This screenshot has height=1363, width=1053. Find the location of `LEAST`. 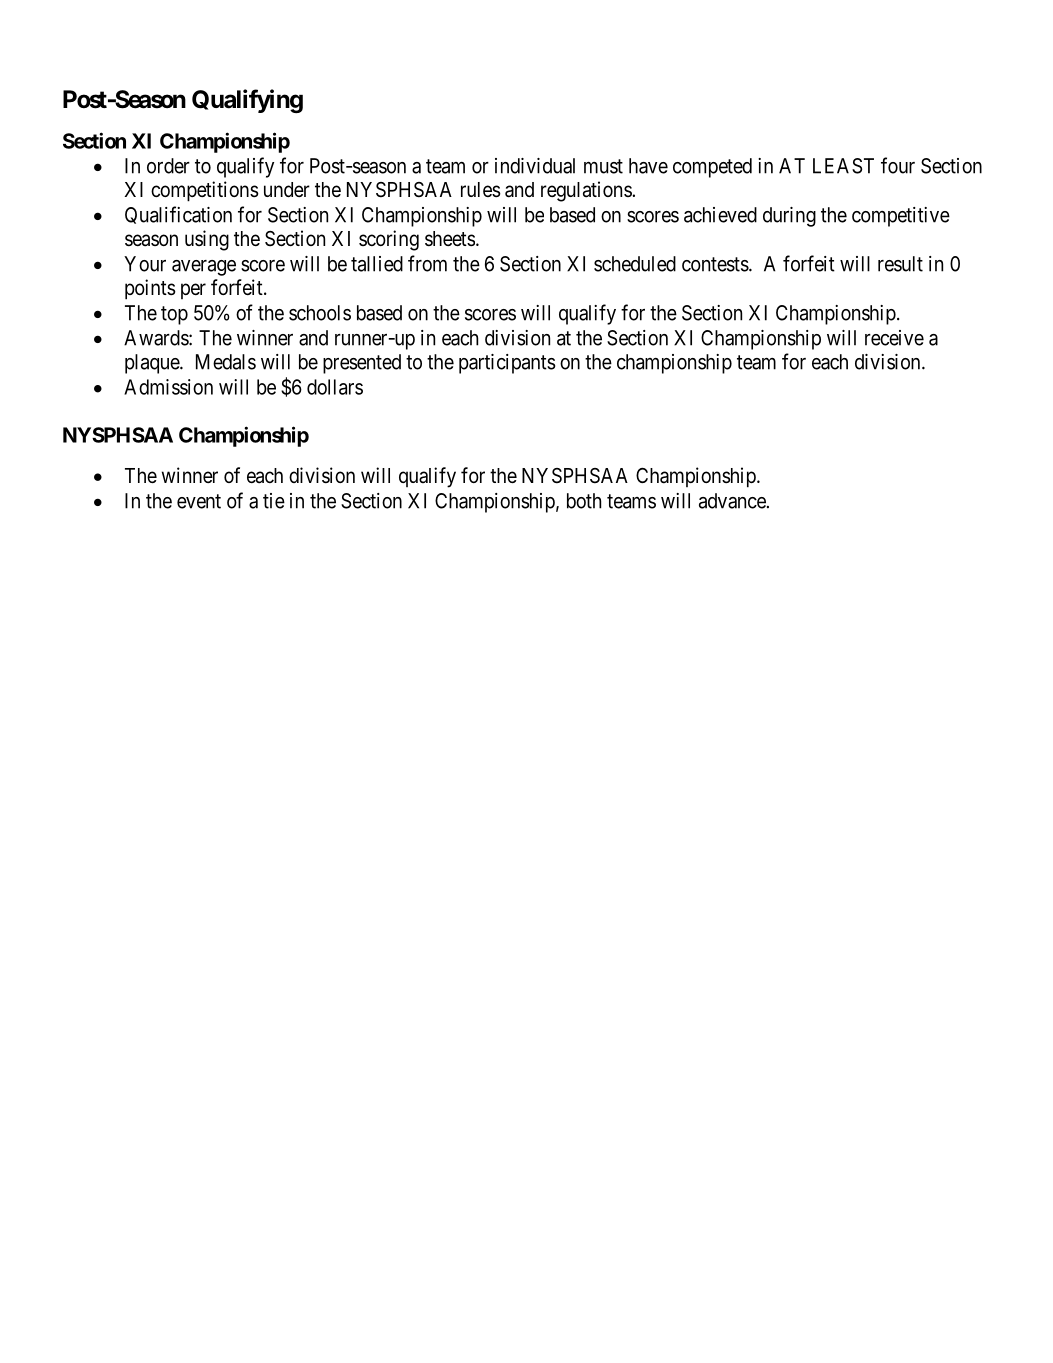

LEAST is located at coordinates (843, 166).
